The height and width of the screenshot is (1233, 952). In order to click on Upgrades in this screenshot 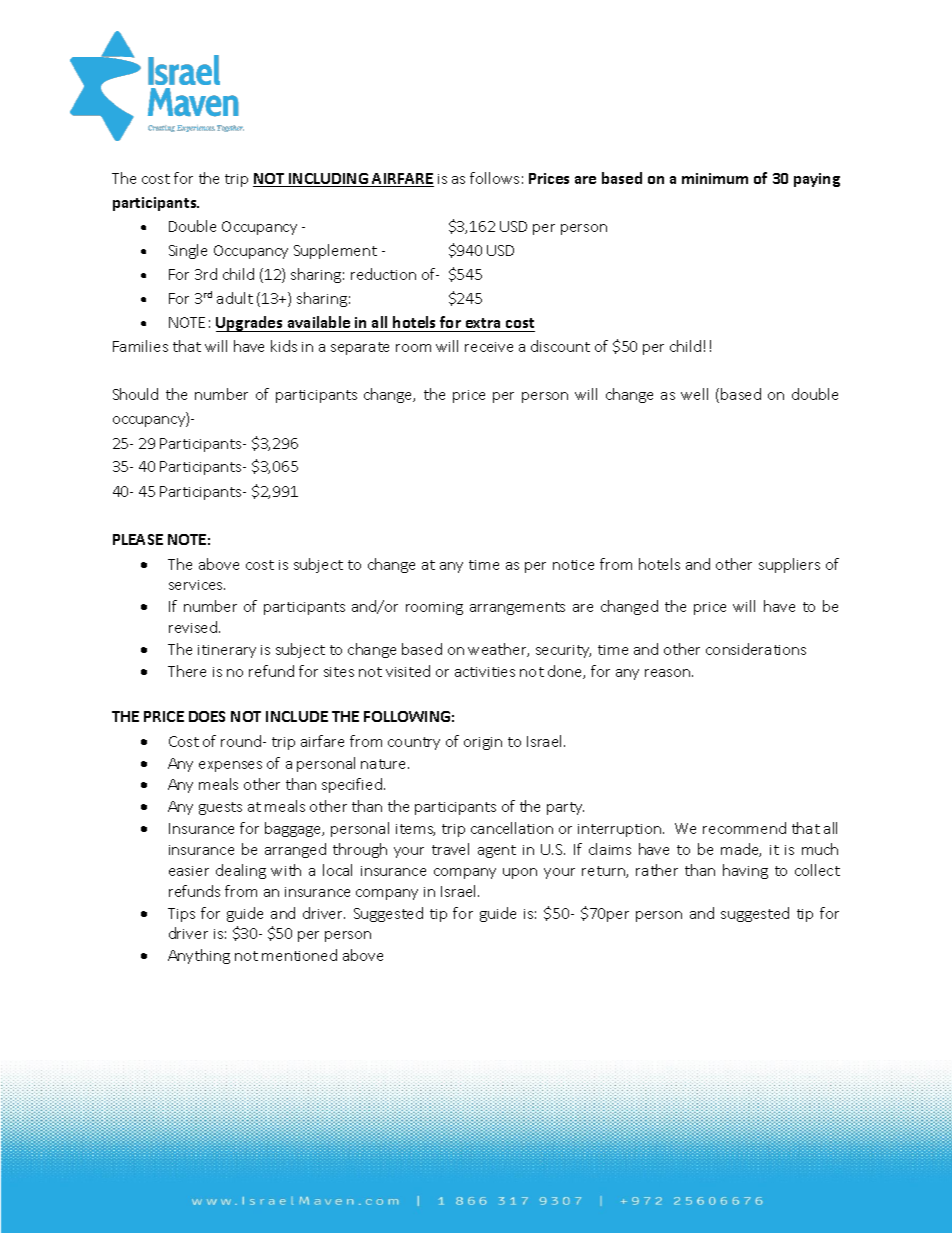, I will do `click(250, 324)`.
